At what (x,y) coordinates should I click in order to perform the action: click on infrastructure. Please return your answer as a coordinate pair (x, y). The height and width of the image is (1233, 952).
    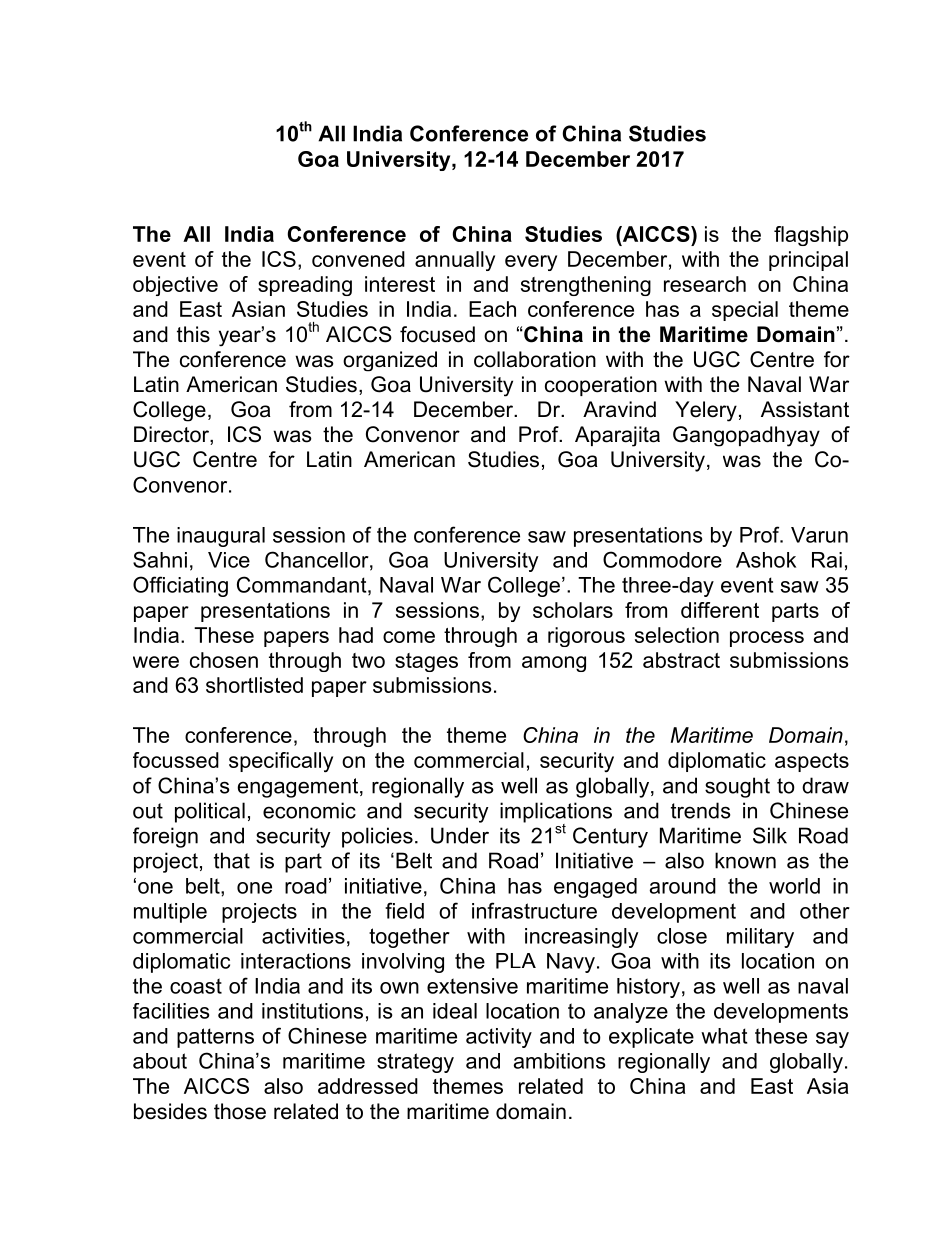
    Looking at the image, I should click on (534, 910).
